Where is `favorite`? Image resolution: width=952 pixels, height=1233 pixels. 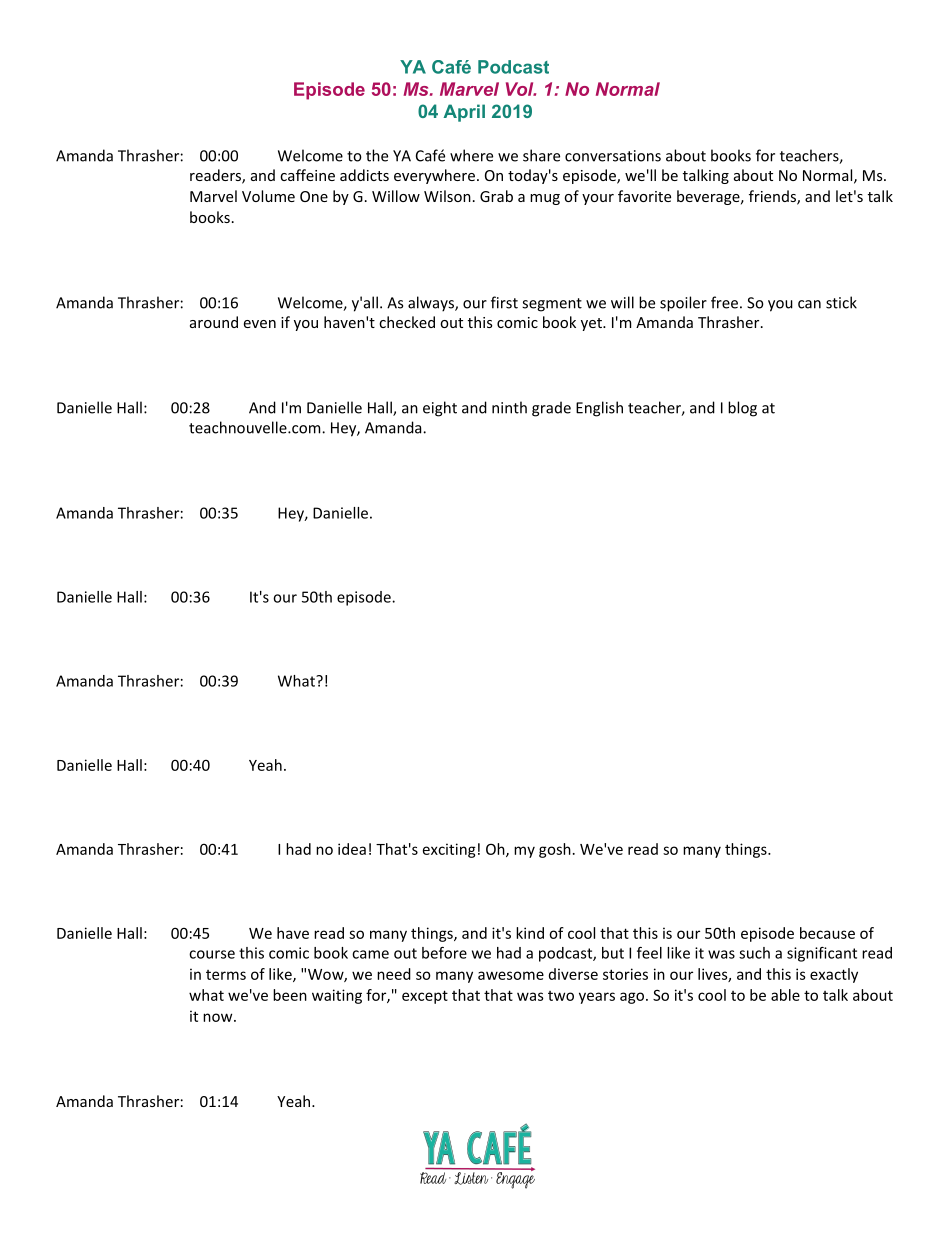
favorite is located at coordinates (644, 196).
